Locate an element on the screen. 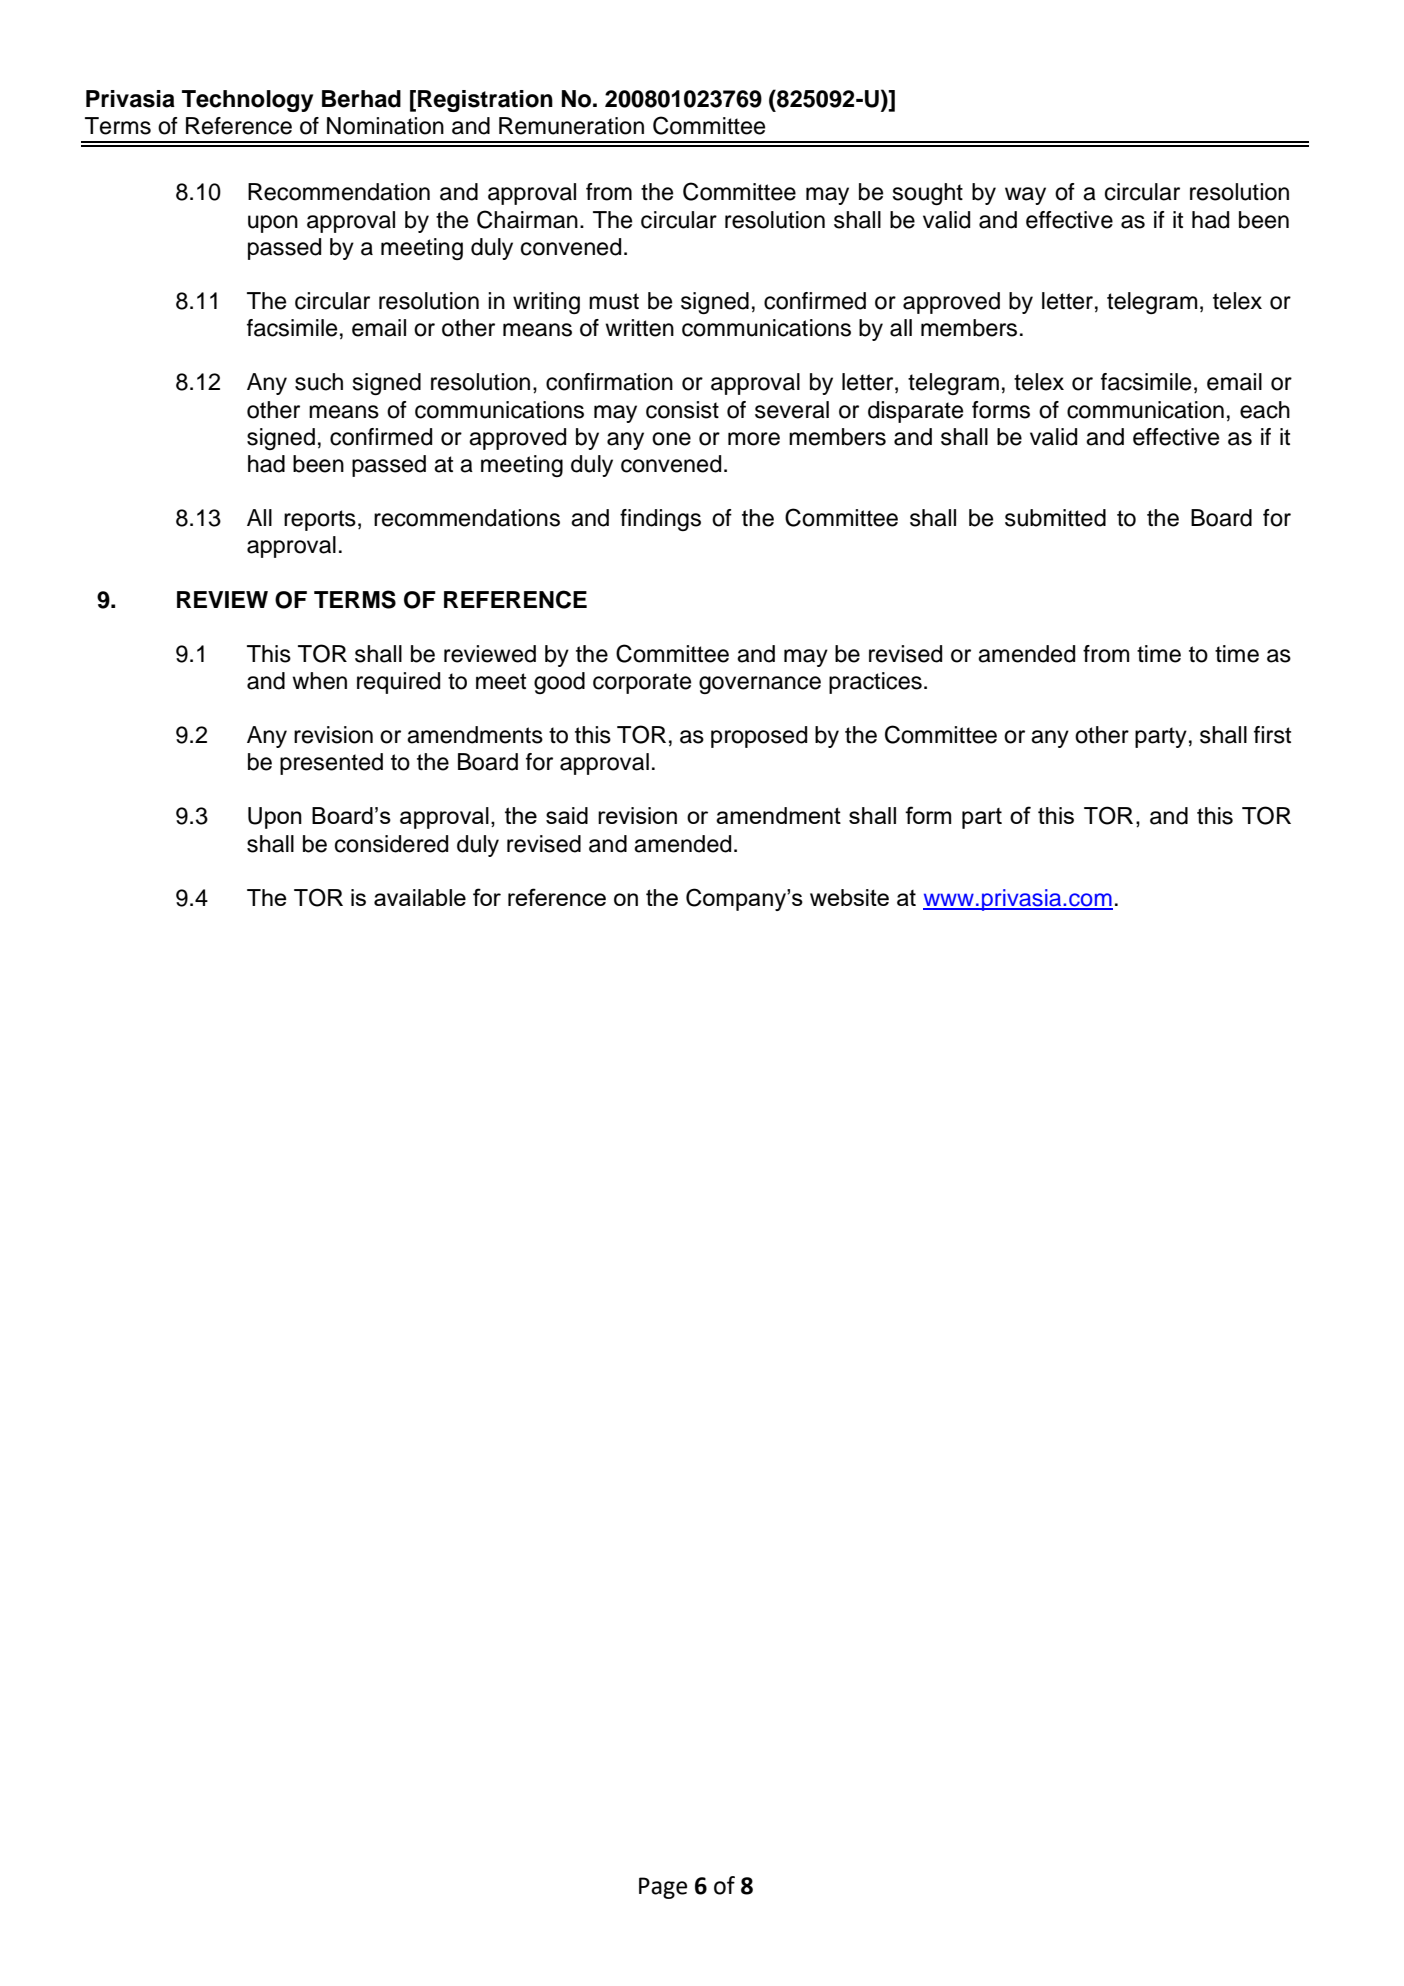 The image size is (1404, 1986). way is located at coordinates (1025, 196).
